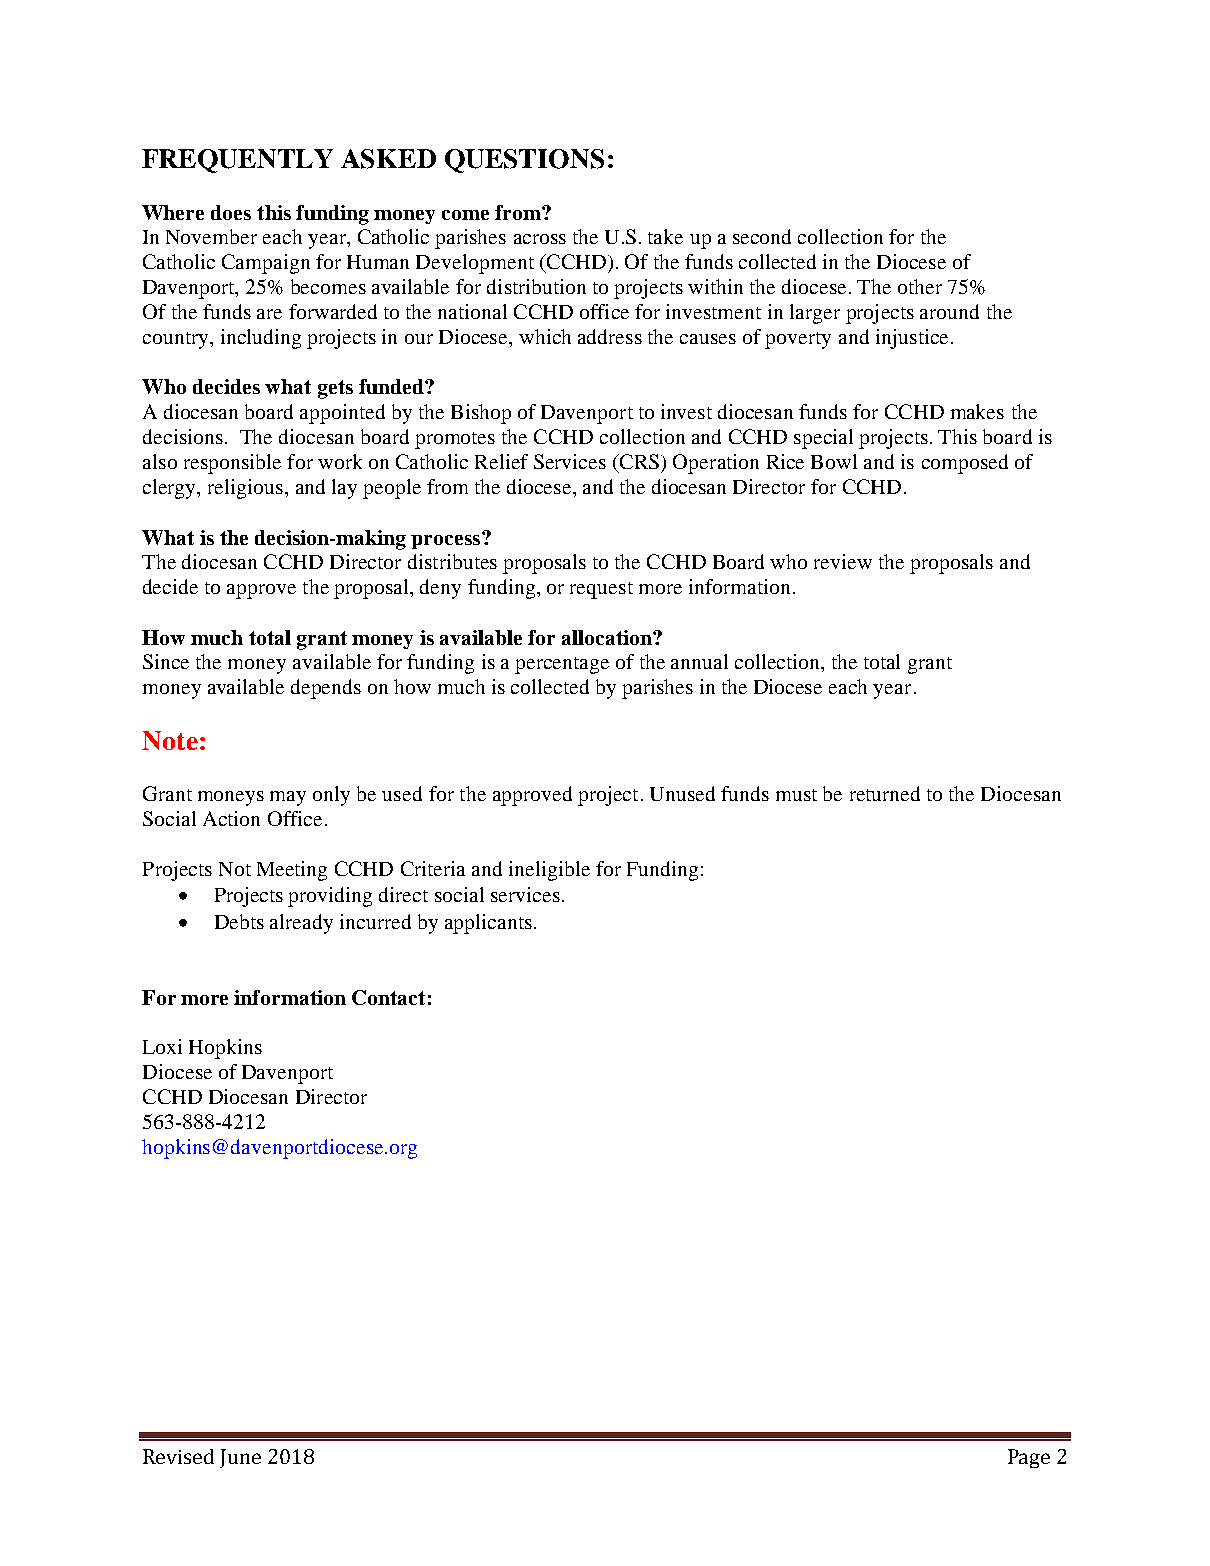  What do you see at coordinates (885, 793) in the page?
I see `returned` at bounding box center [885, 793].
